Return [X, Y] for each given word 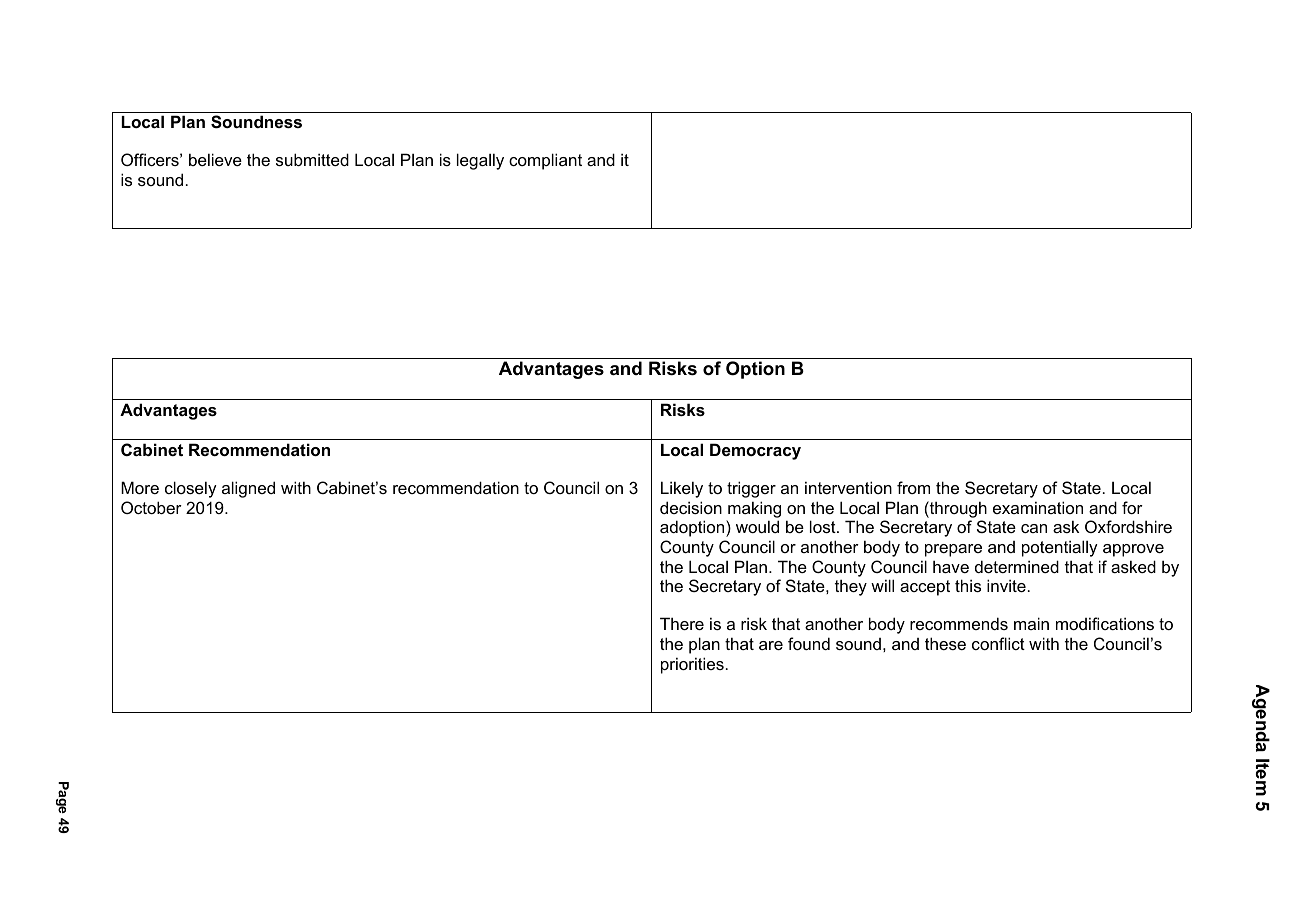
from [913, 487]
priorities [692, 665]
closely [191, 489]
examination [1038, 507]
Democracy [755, 451]
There [682, 623]
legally [480, 161]
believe [215, 159]
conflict [998, 643]
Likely [682, 489]
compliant [545, 161]
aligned [248, 489]
